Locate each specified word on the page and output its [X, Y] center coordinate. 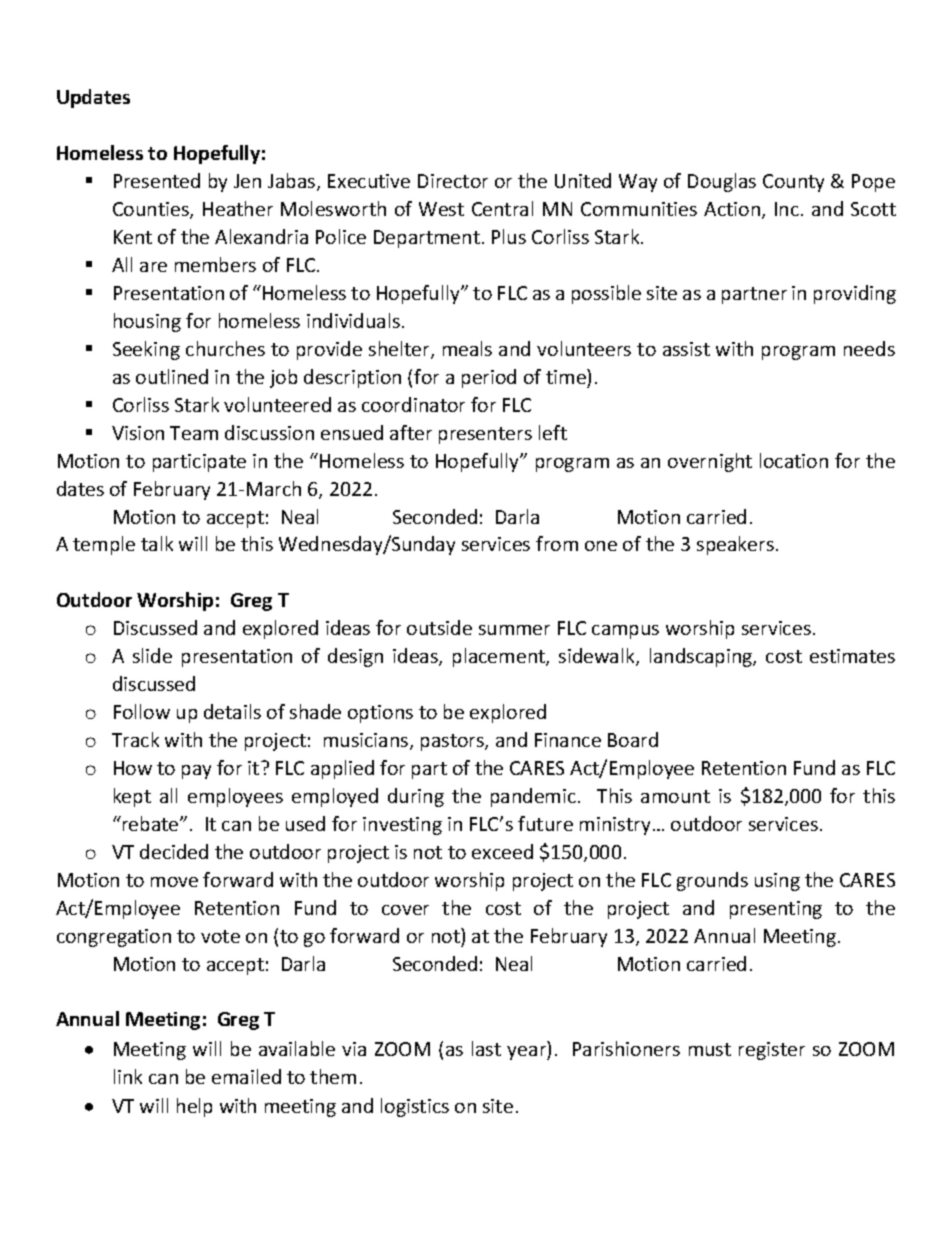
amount [675, 796]
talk [157, 543]
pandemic [533, 797]
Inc [787, 209]
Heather [238, 208]
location [794, 460]
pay [196, 772]
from [557, 543]
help [194, 1107]
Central [502, 208]
